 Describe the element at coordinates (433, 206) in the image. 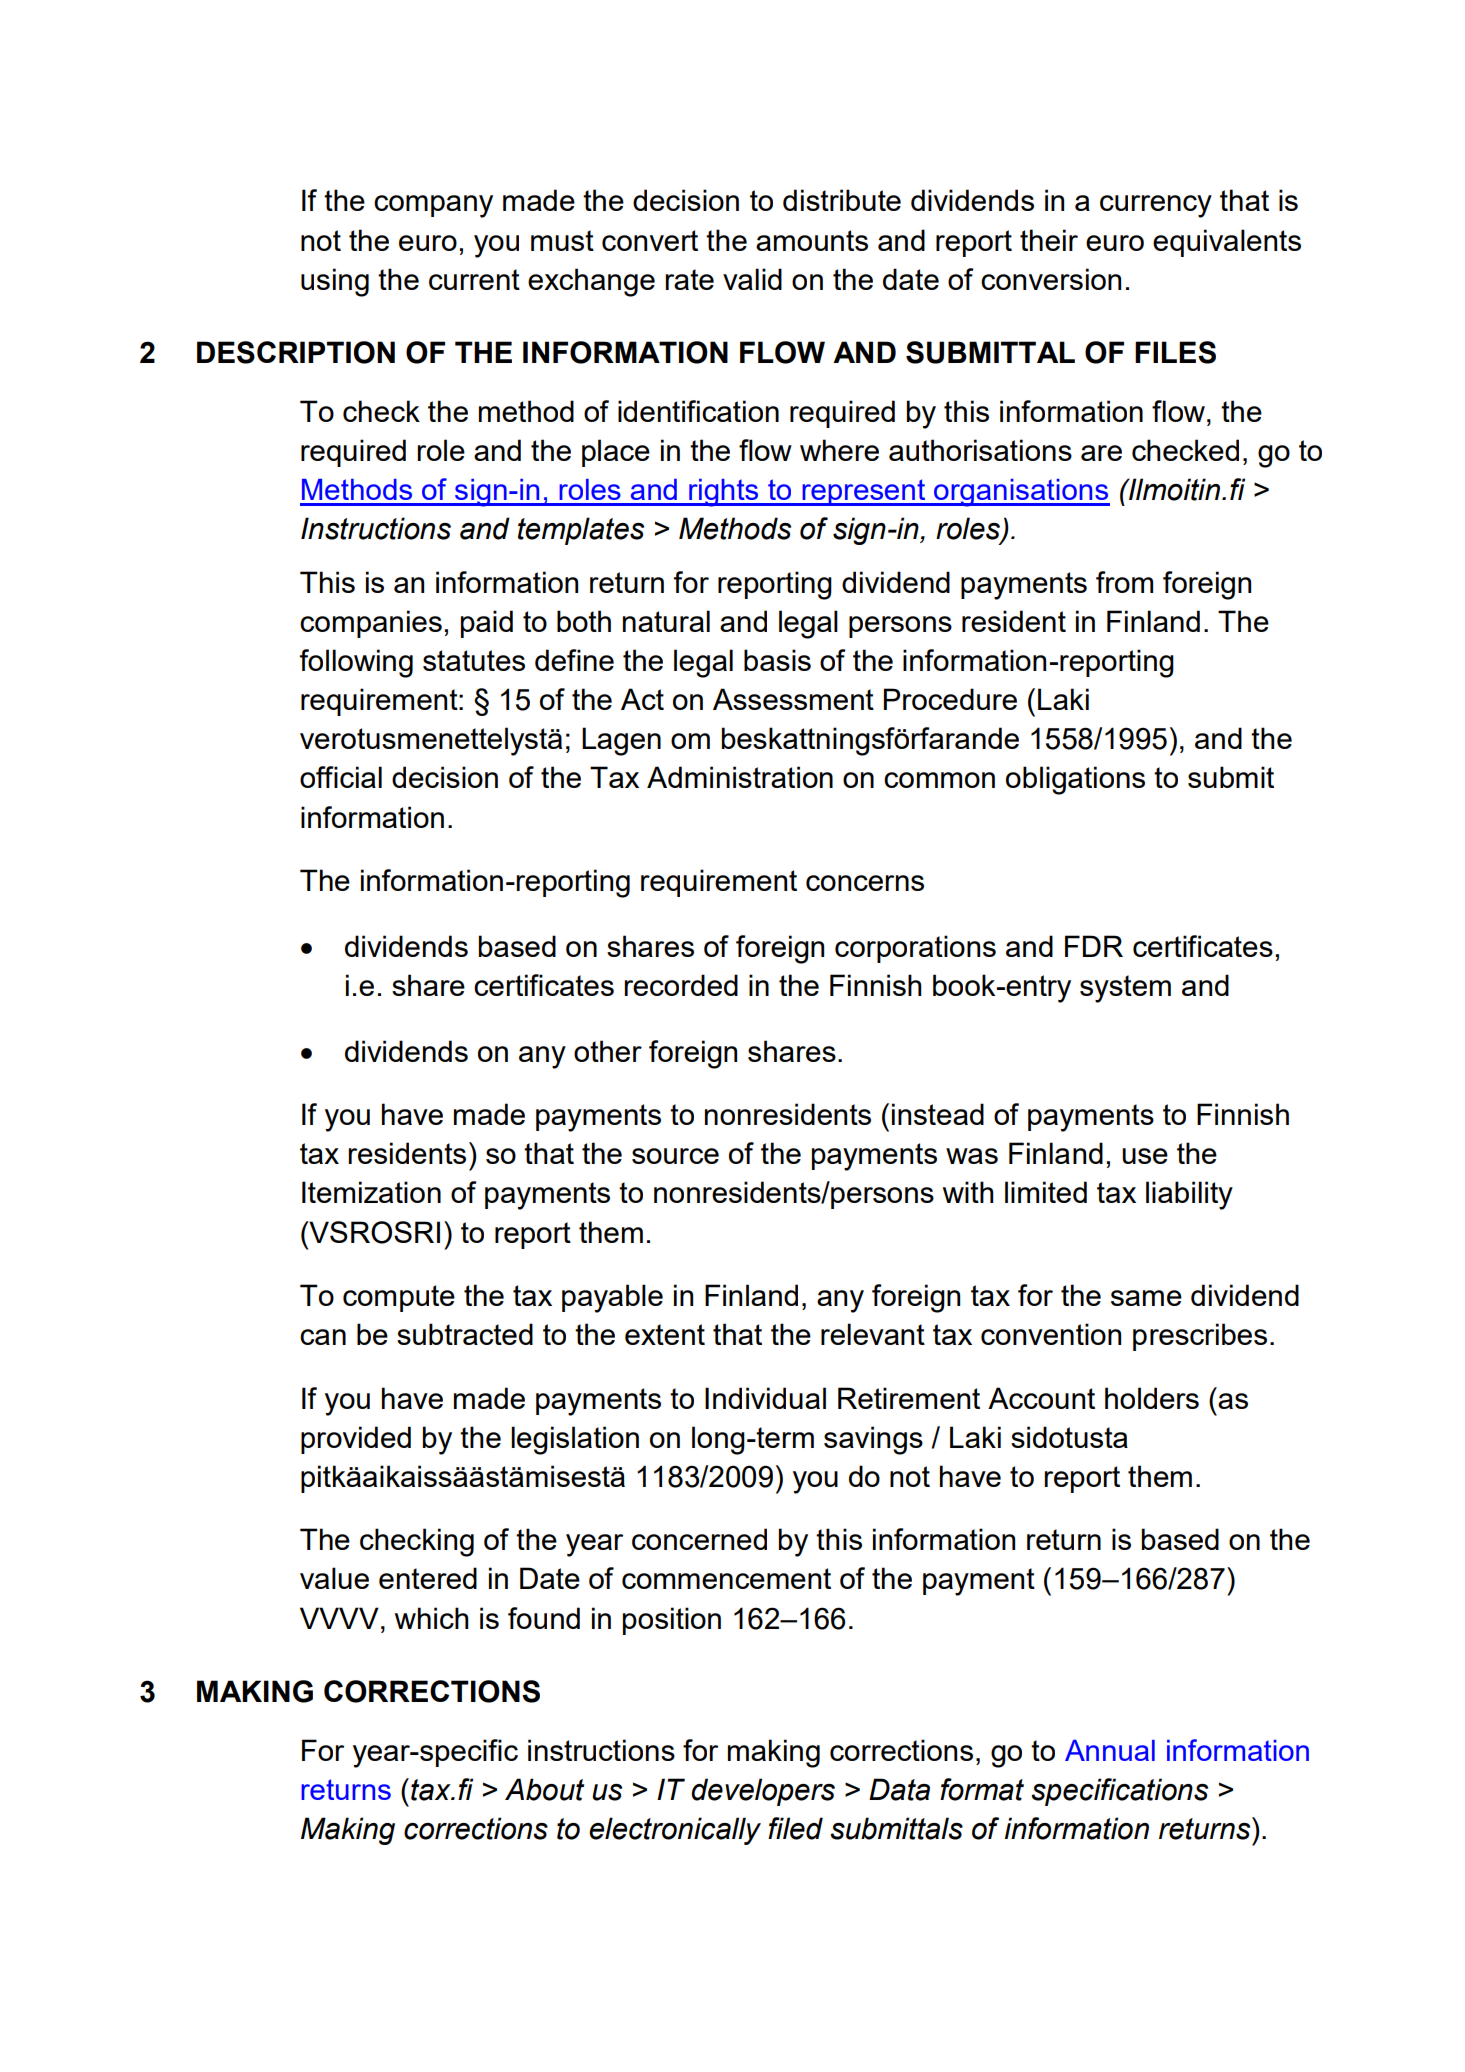

I see `company` at that location.
